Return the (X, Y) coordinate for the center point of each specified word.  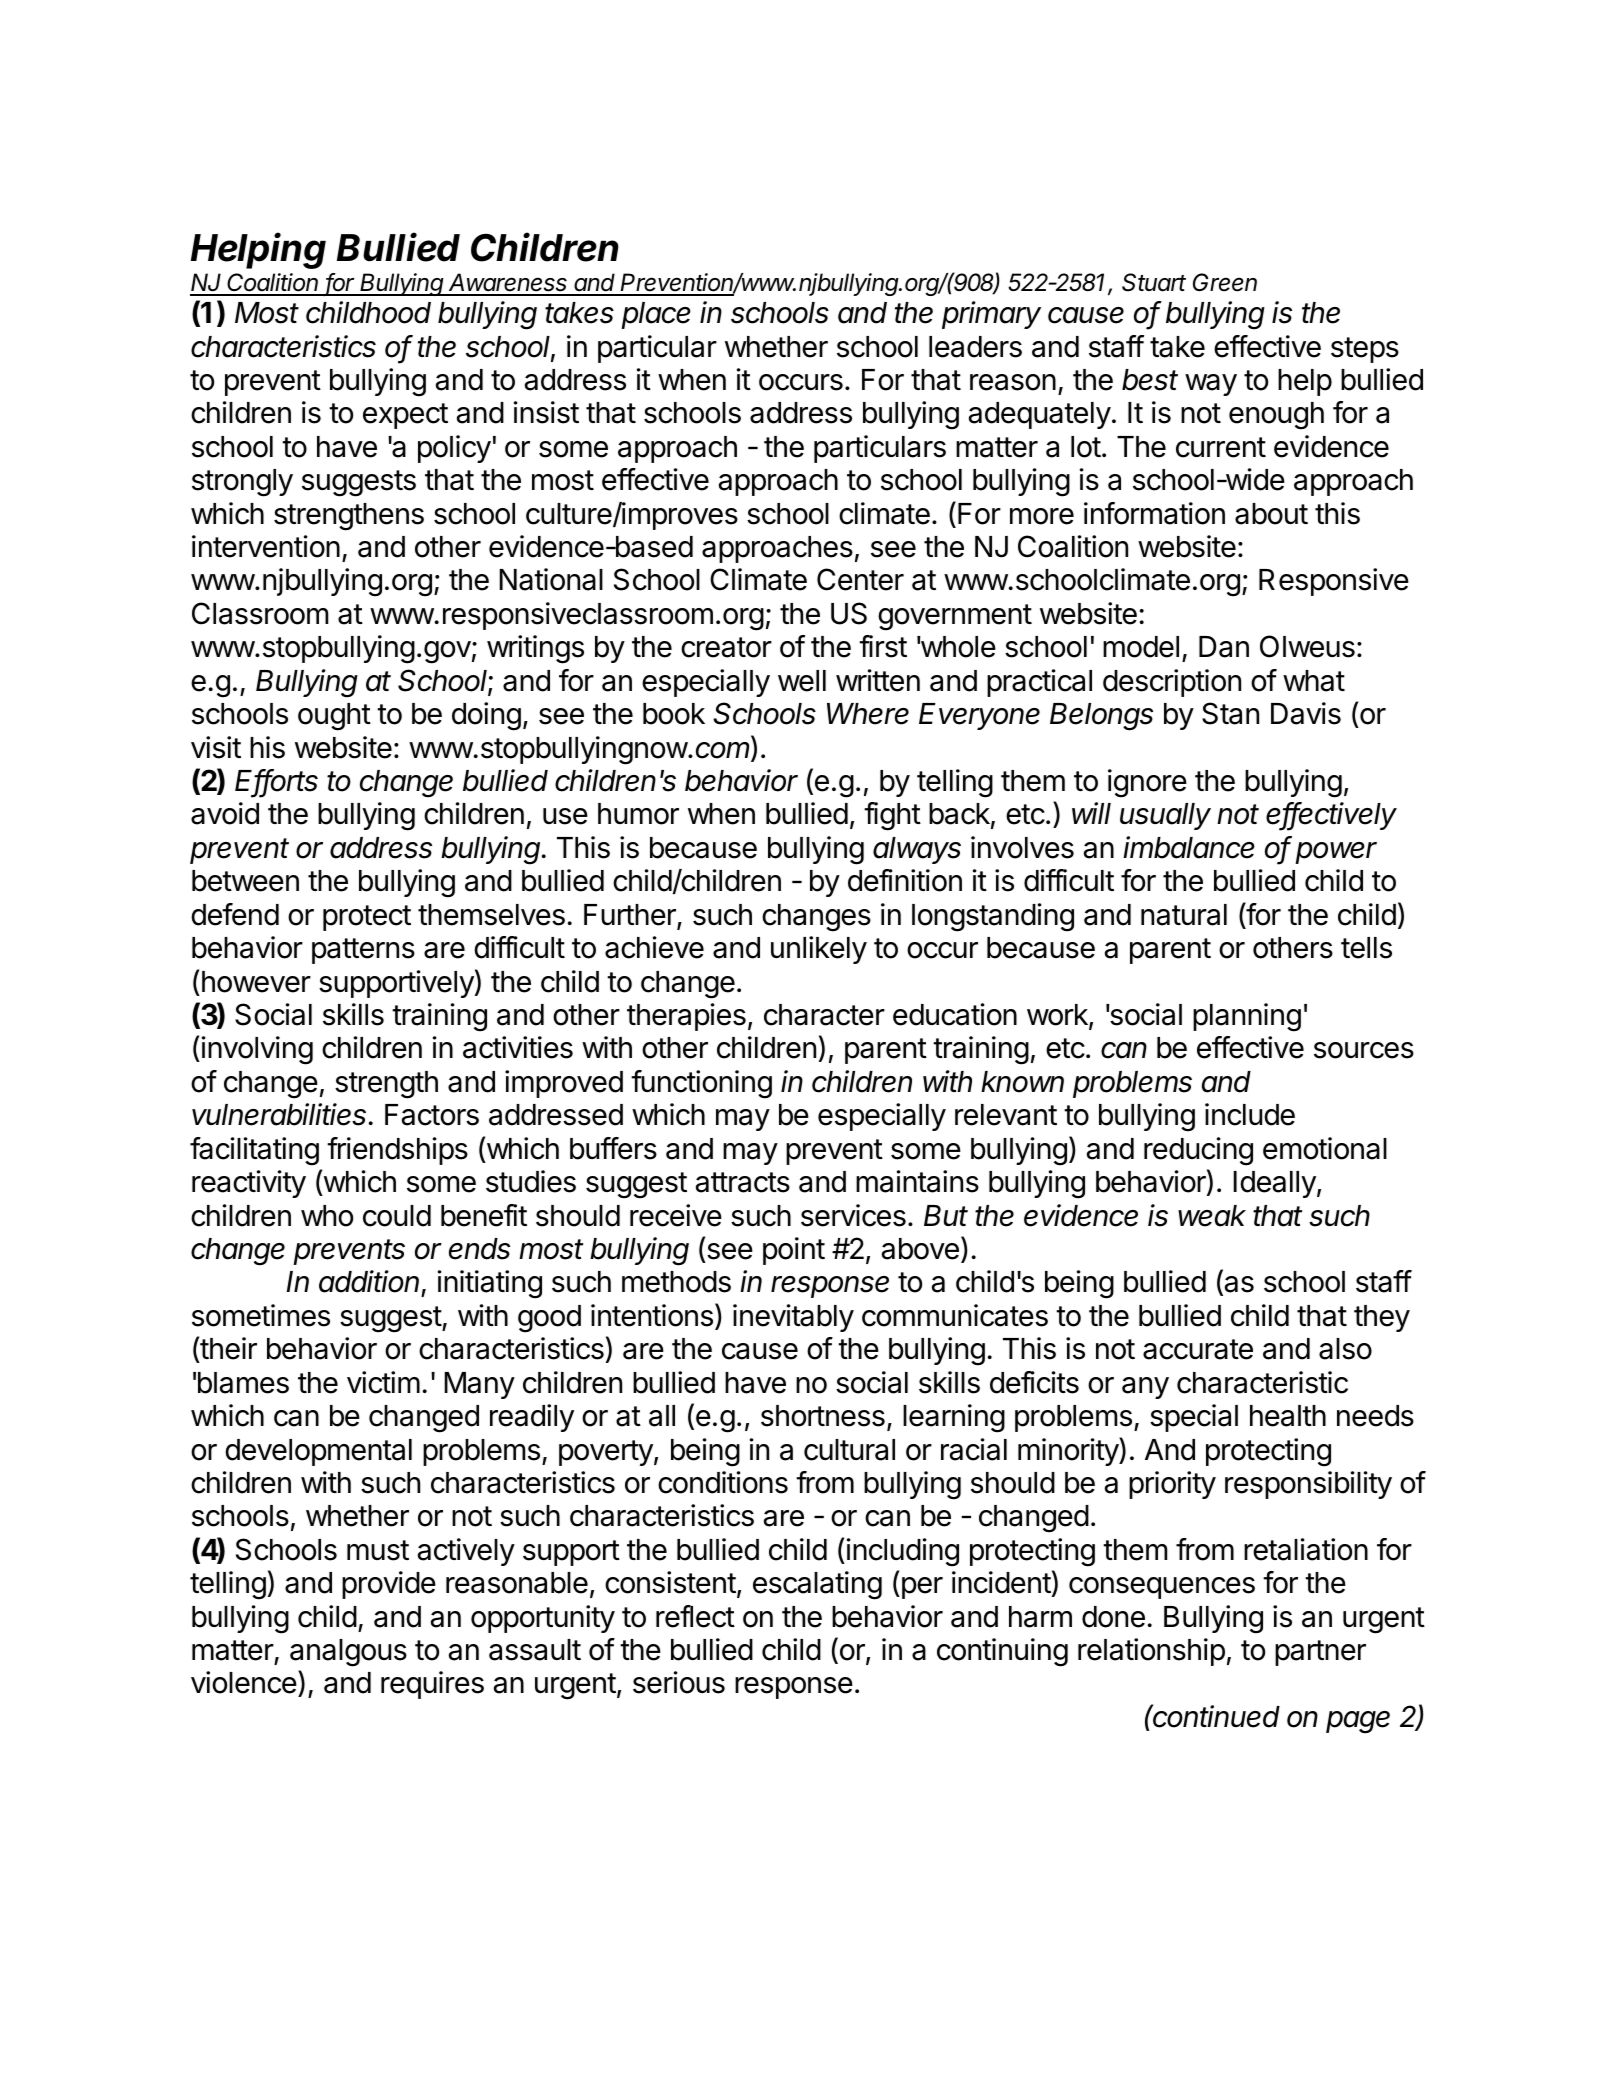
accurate (1198, 1349)
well (802, 681)
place (656, 315)
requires (432, 1685)
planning (1247, 1017)
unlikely (819, 950)
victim (383, 1382)
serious (679, 1682)
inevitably (793, 1318)
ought (334, 717)
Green (1225, 282)
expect (405, 416)
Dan (1224, 647)
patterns (363, 951)
